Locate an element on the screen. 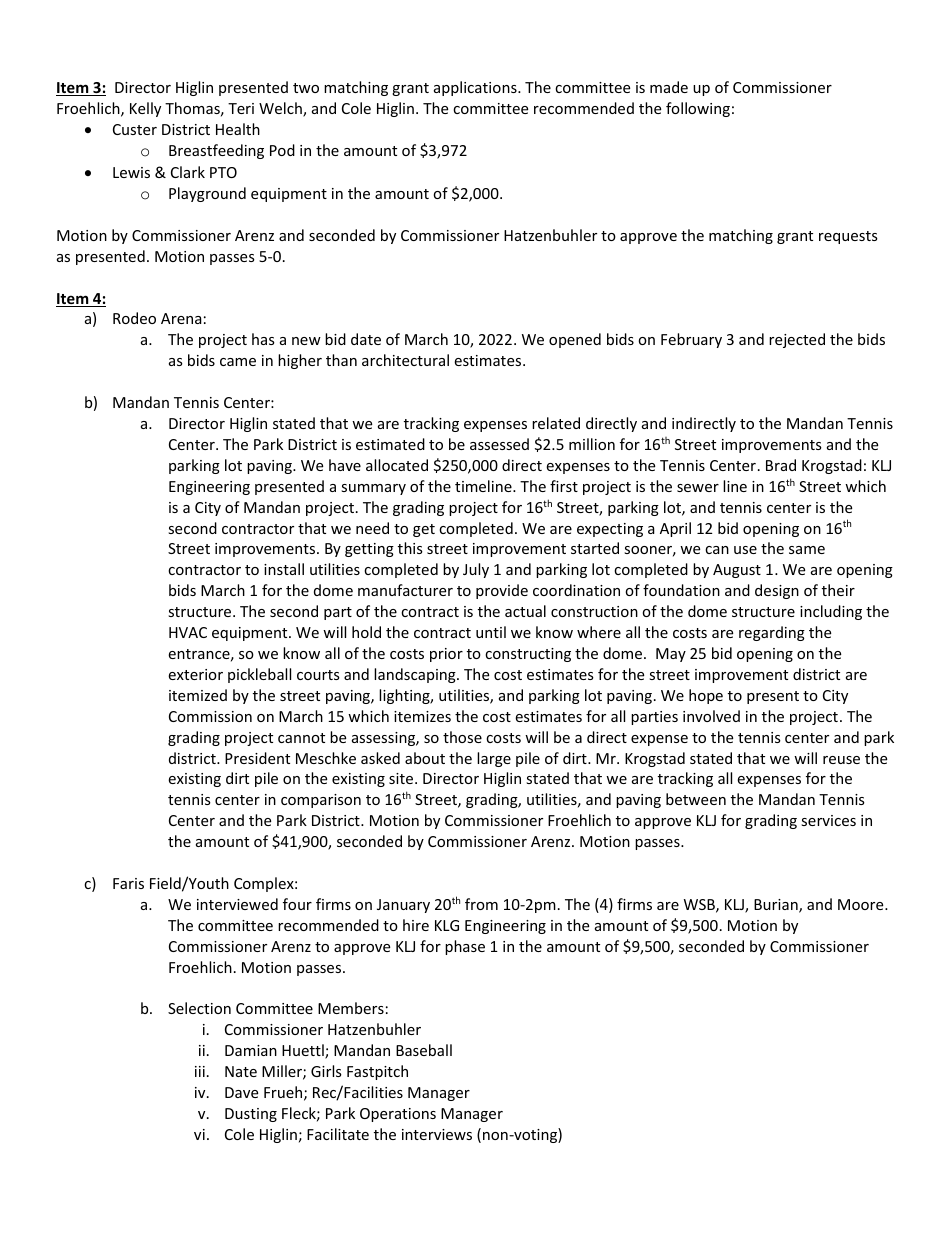  Dave is located at coordinates (241, 1092).
